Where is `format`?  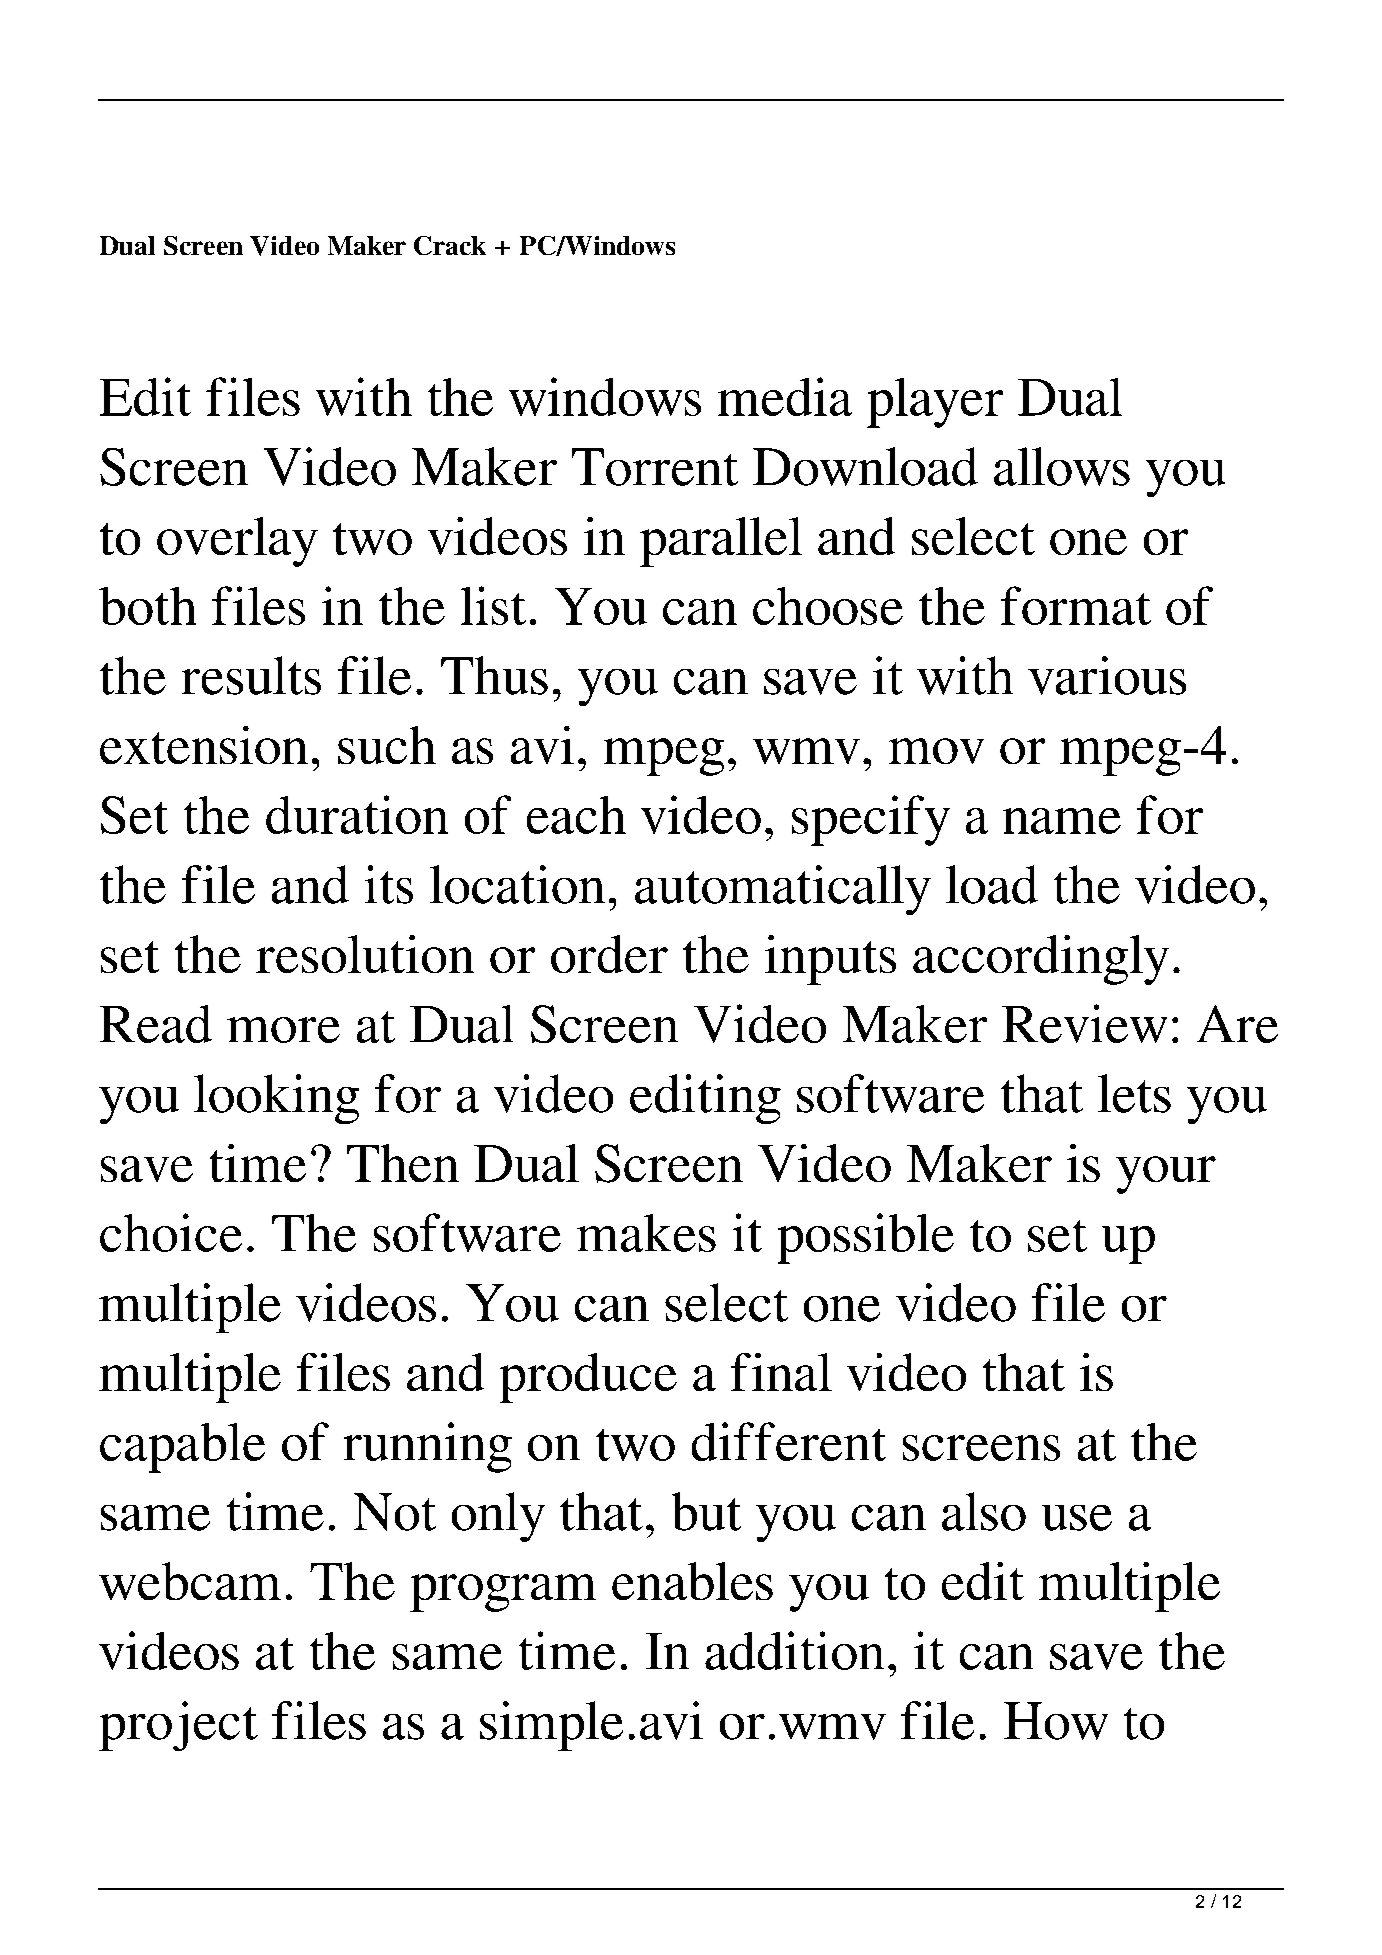
format is located at coordinates (1076, 605).
